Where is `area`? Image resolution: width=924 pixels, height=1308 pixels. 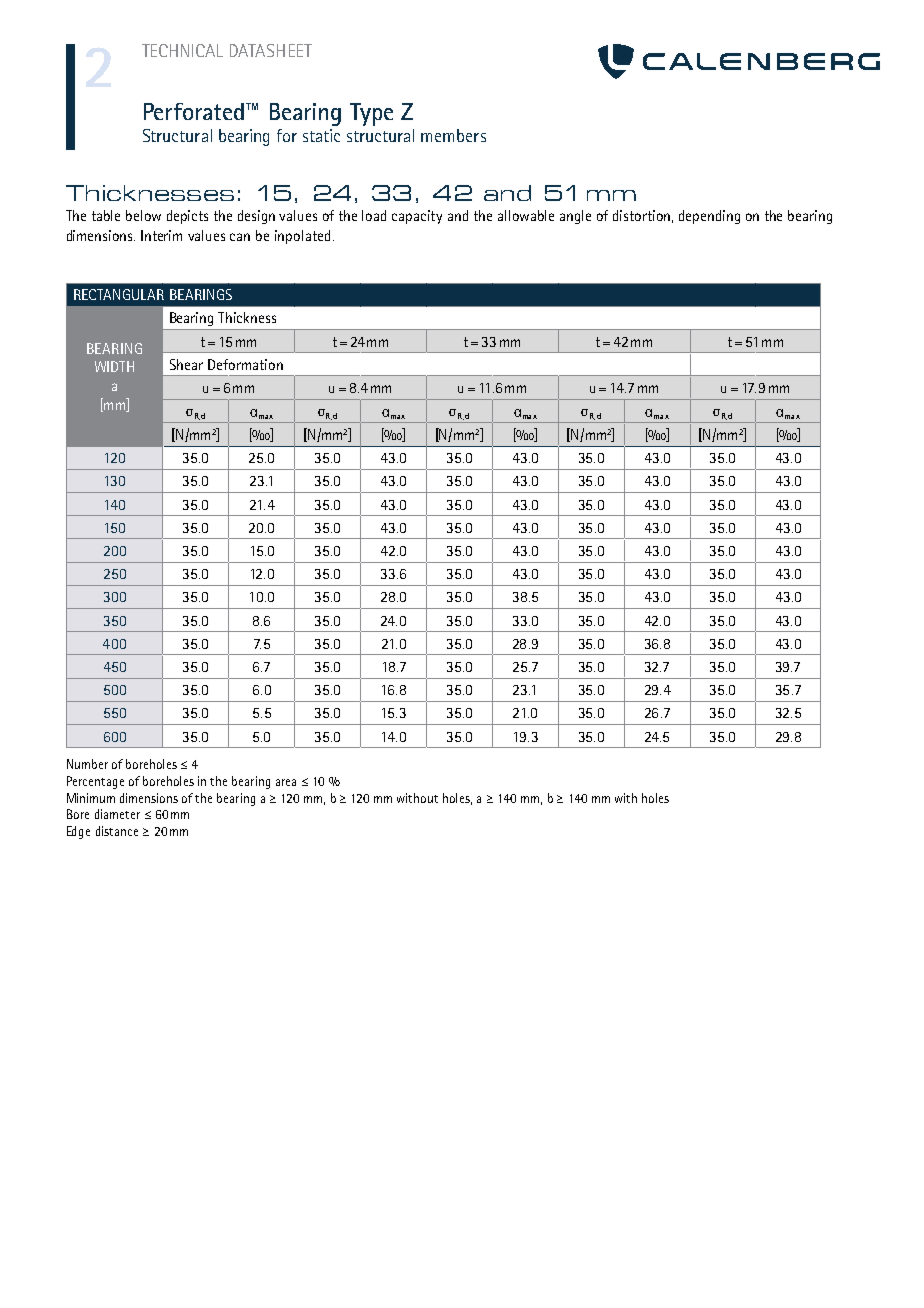 area is located at coordinates (286, 782).
